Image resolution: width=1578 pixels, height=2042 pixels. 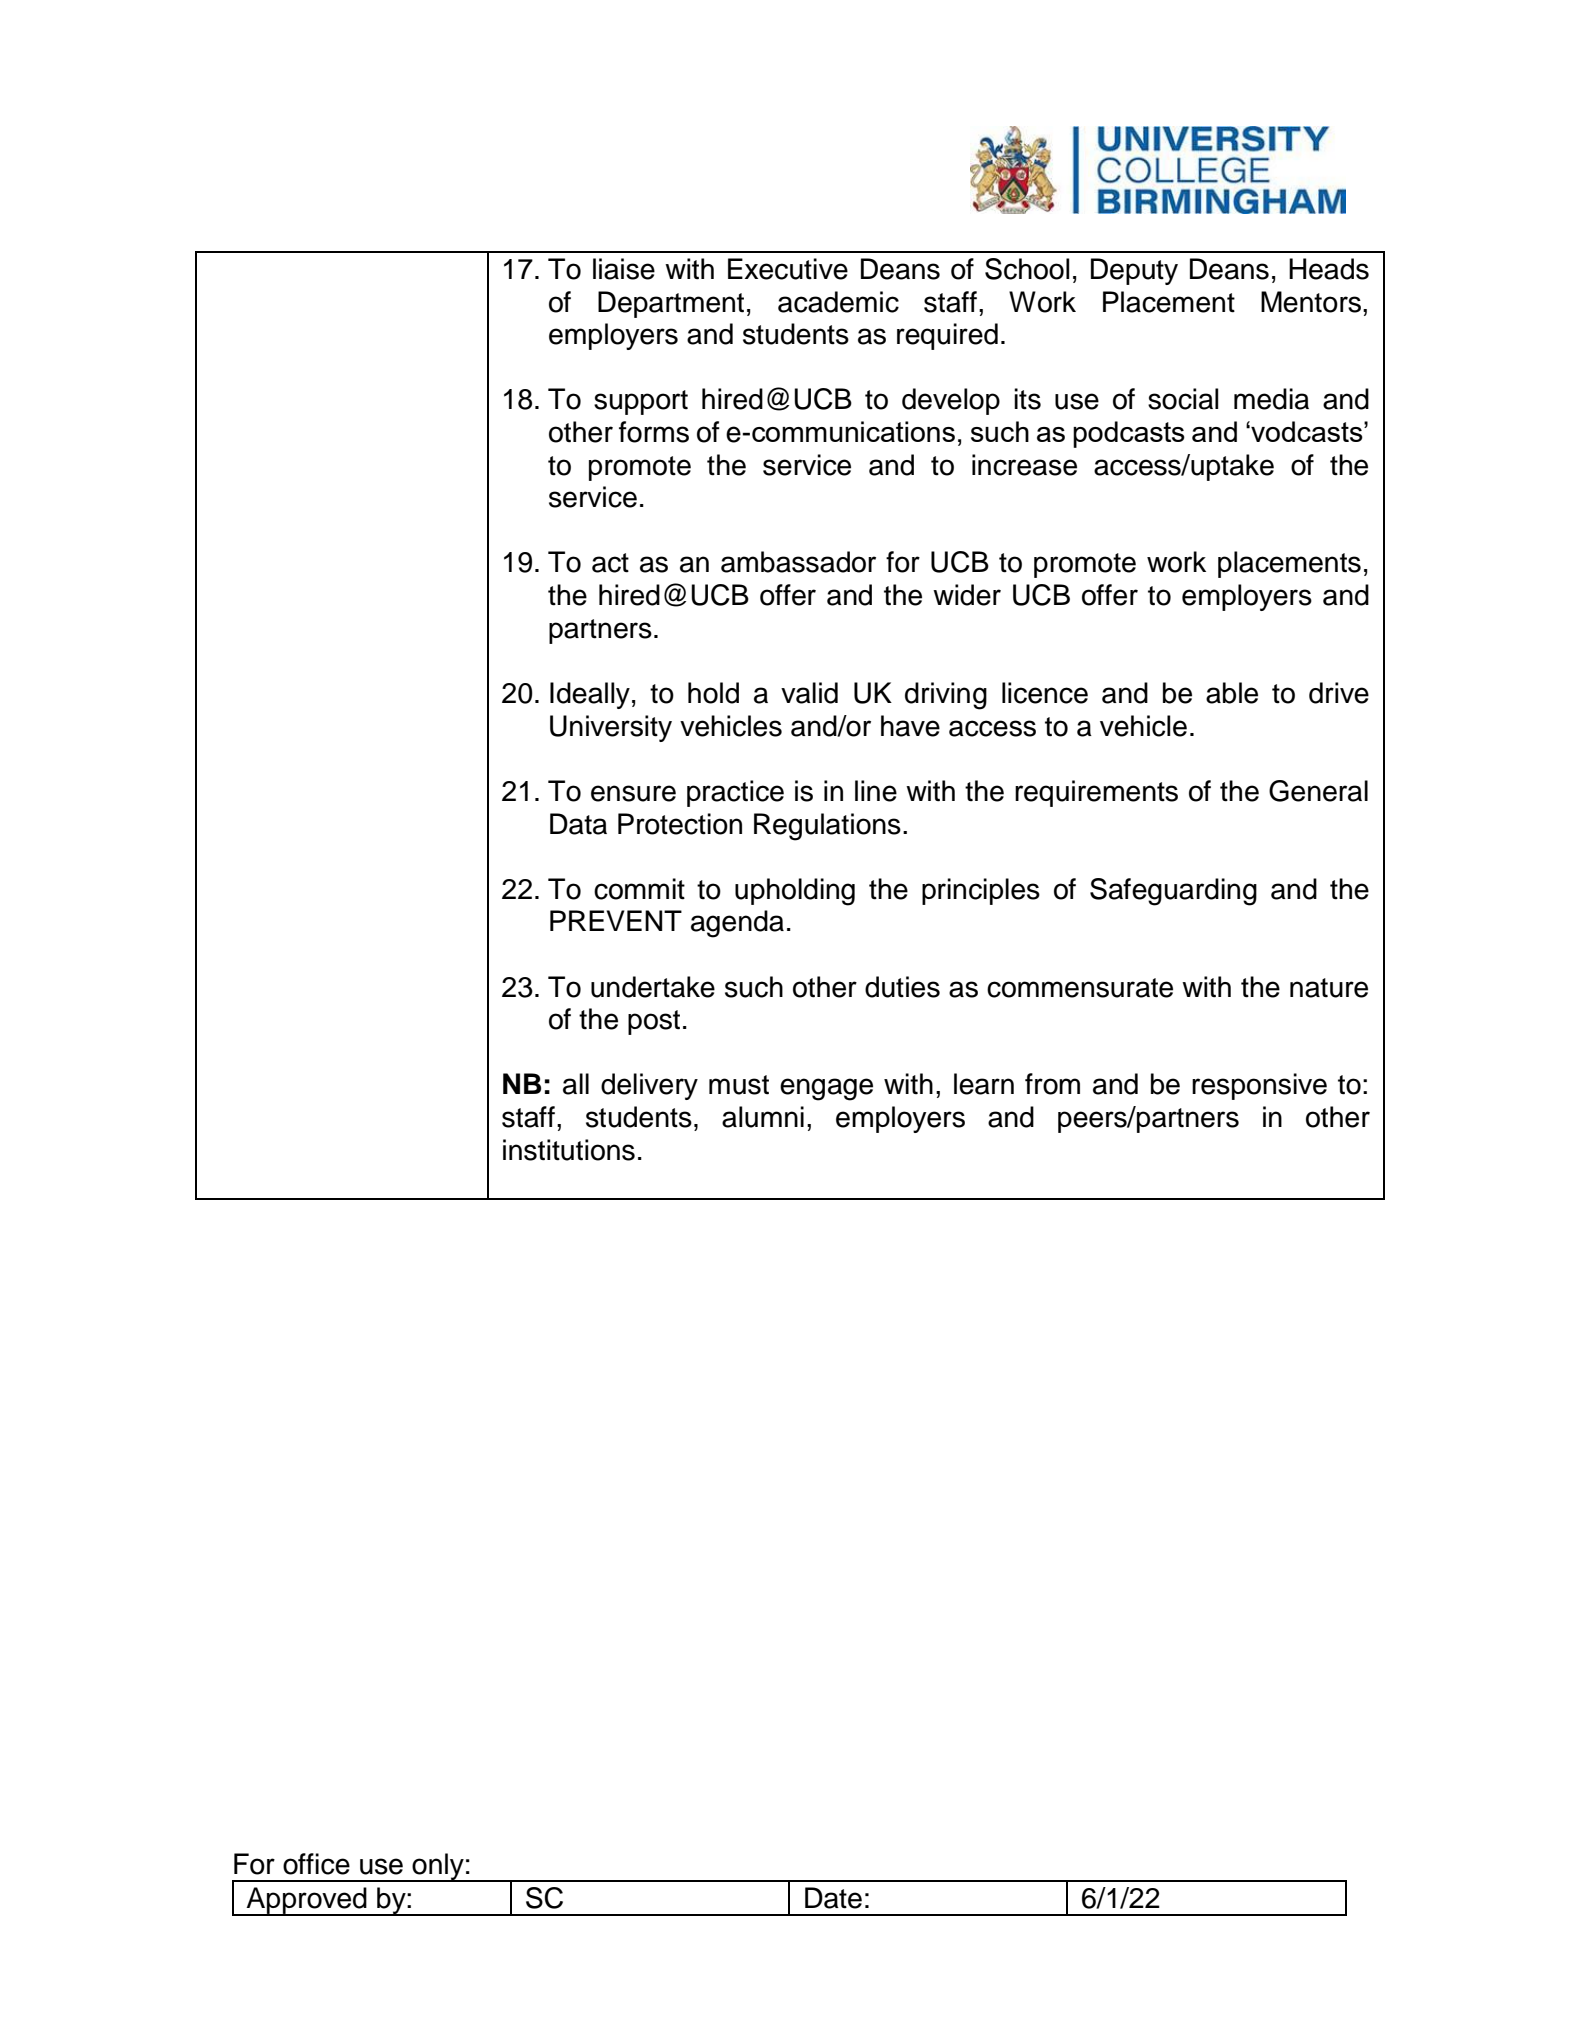 I want to click on liaise, so click(x=624, y=269).
